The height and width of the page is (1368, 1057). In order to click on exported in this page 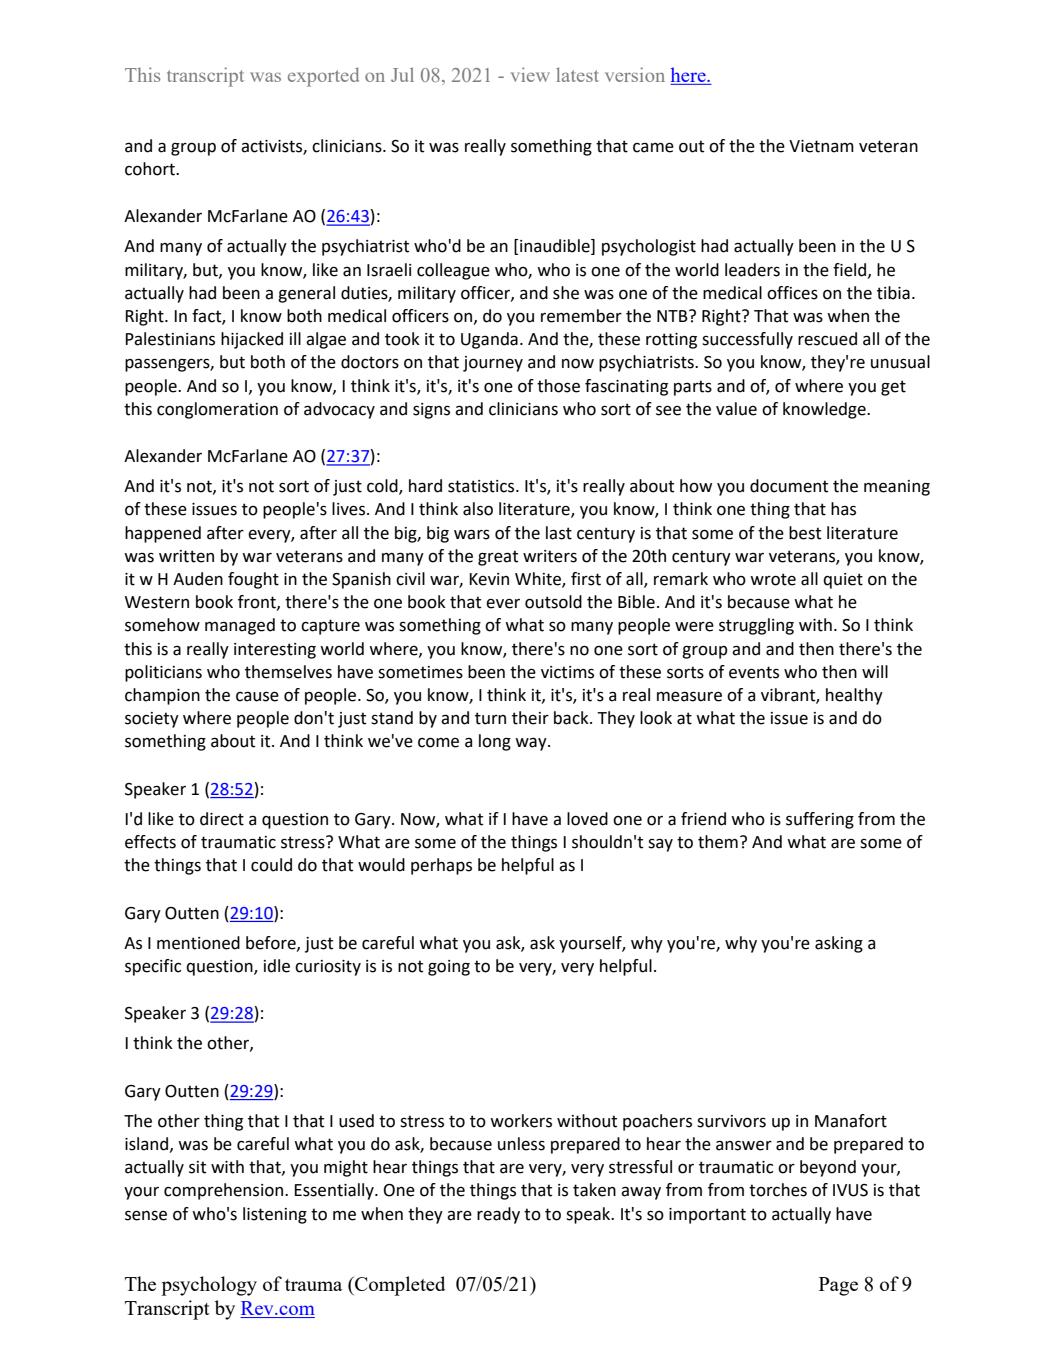, I will do `click(323, 77)`.
